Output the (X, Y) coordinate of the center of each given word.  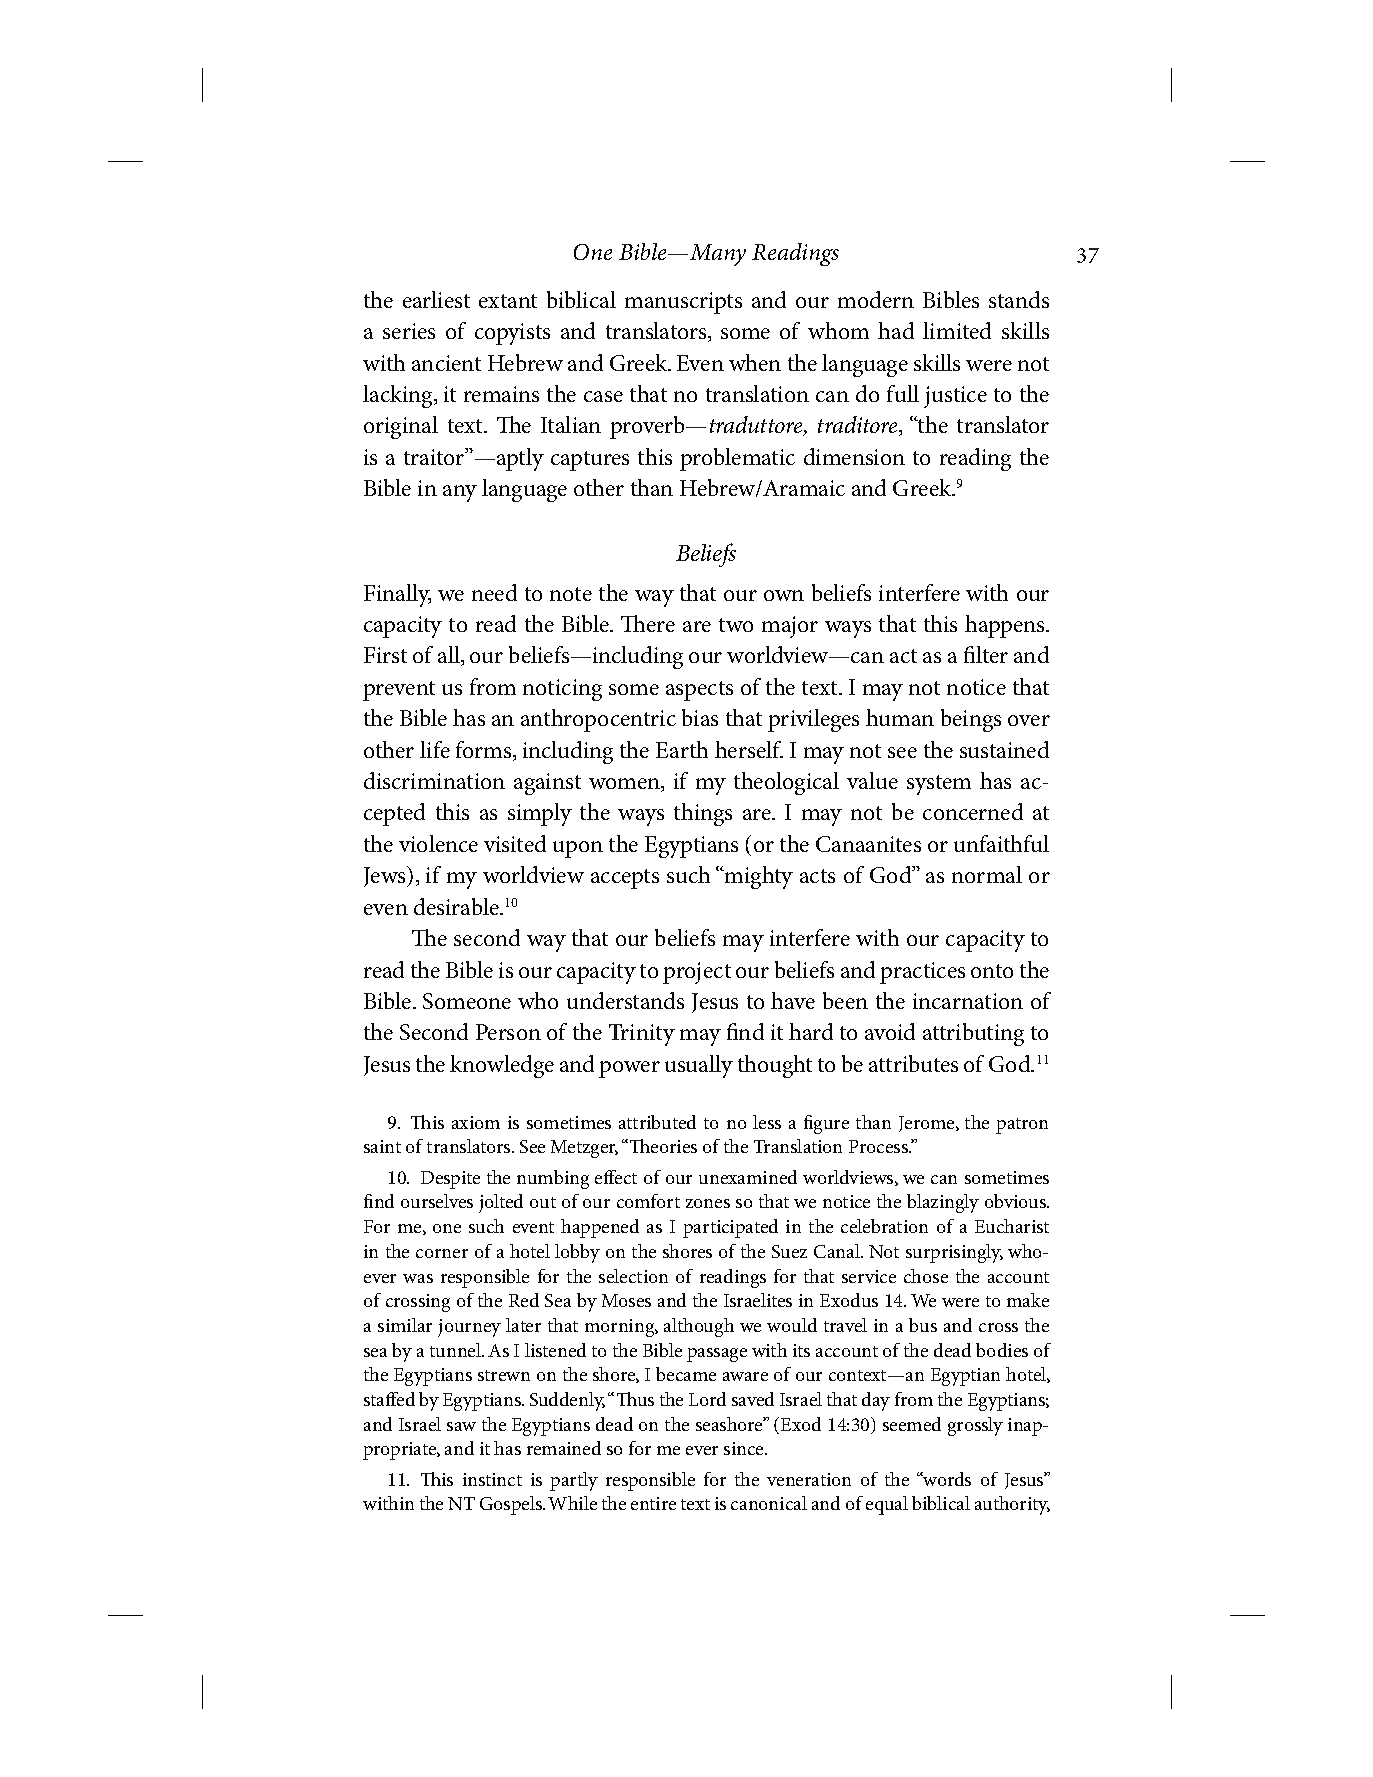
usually (699, 1066)
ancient (446, 363)
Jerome (928, 1124)
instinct (492, 1479)
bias (700, 717)
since (745, 1448)
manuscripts (683, 303)
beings (971, 720)
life (435, 749)
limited (957, 330)
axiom (476, 1122)
